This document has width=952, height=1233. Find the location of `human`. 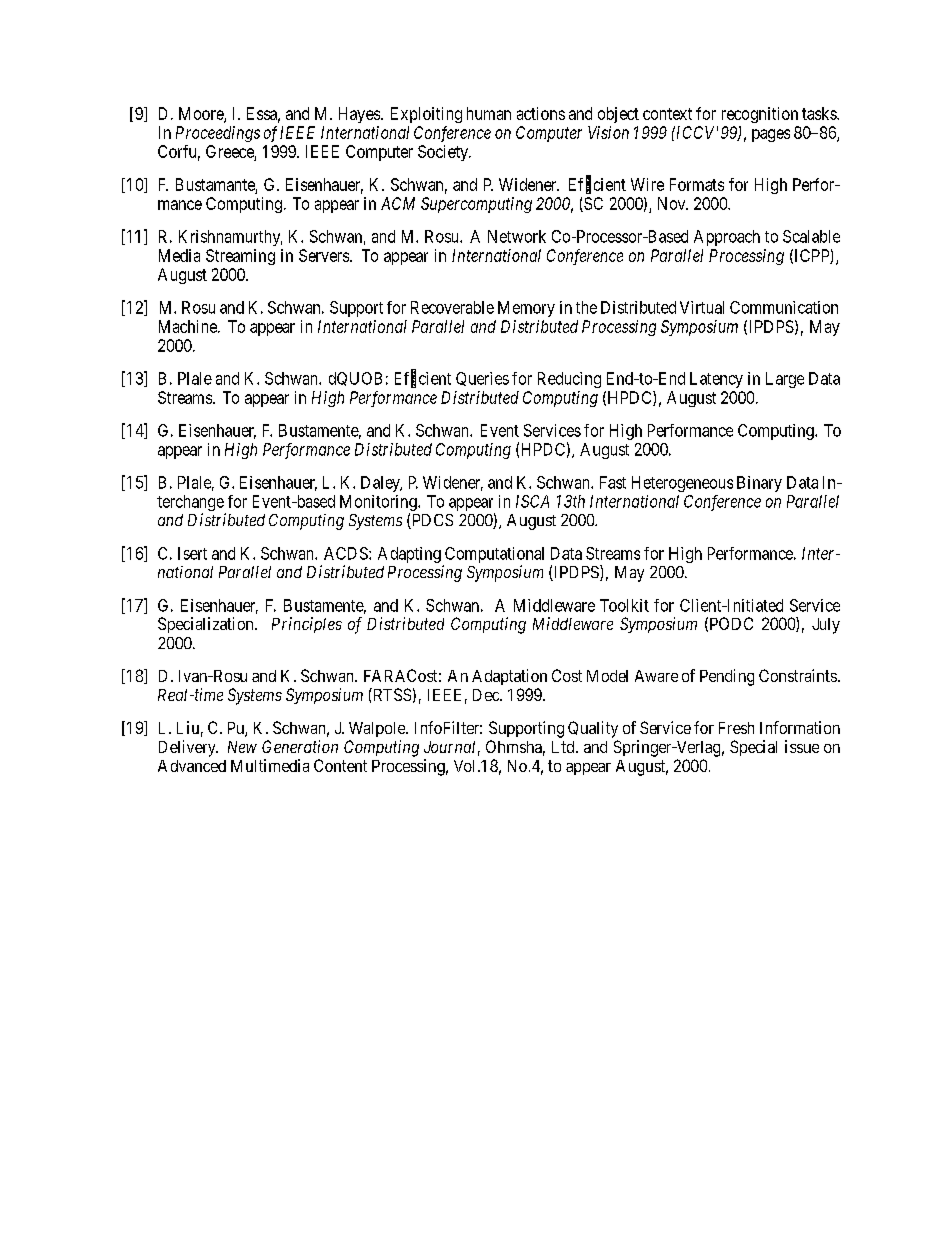

human is located at coordinates (489, 113).
